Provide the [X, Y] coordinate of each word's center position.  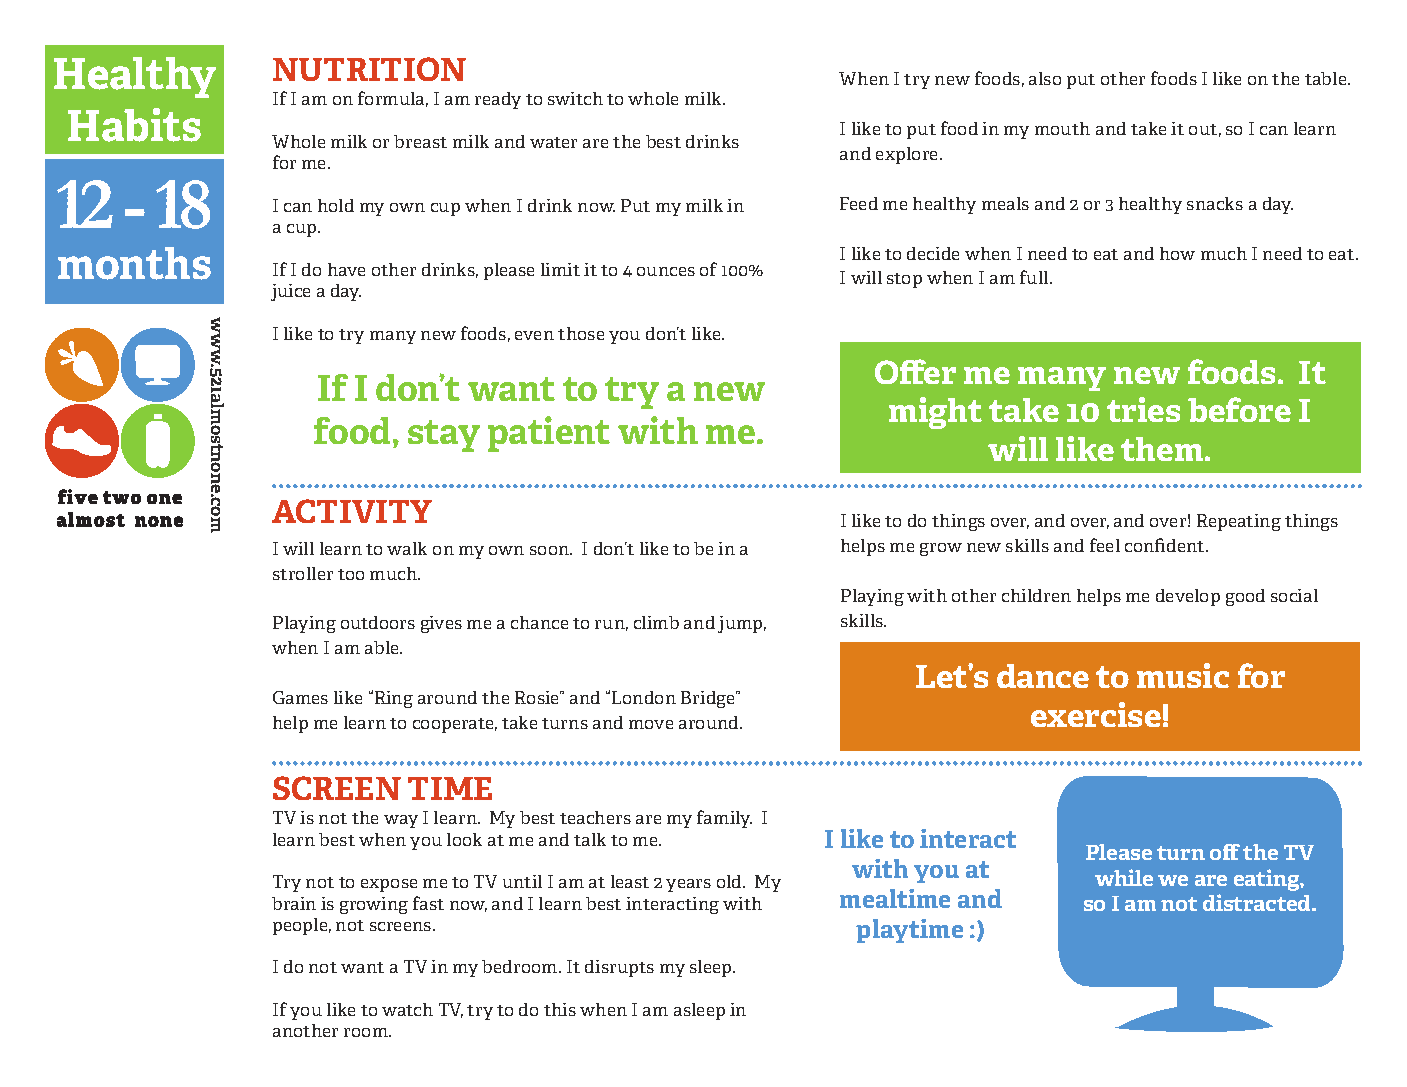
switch [575, 98]
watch [407, 1009]
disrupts [619, 968]
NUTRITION [369, 69]
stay [444, 436]
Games [300, 697]
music [1183, 675]
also [1045, 78]
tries [1143, 409]
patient [549, 434]
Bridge [709, 699]
